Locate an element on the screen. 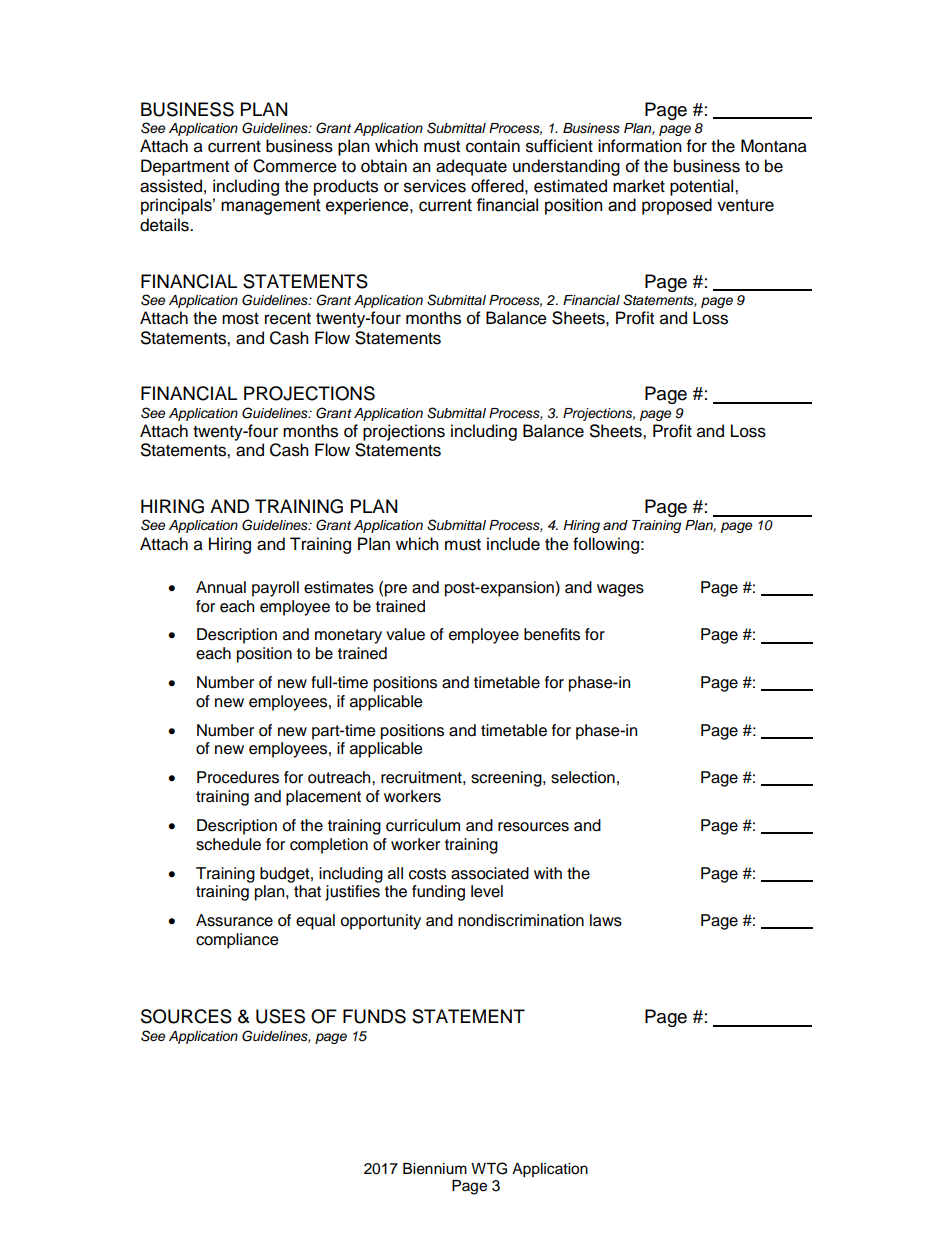 This screenshot has width=952, height=1233. adequate is located at coordinates (471, 167).
